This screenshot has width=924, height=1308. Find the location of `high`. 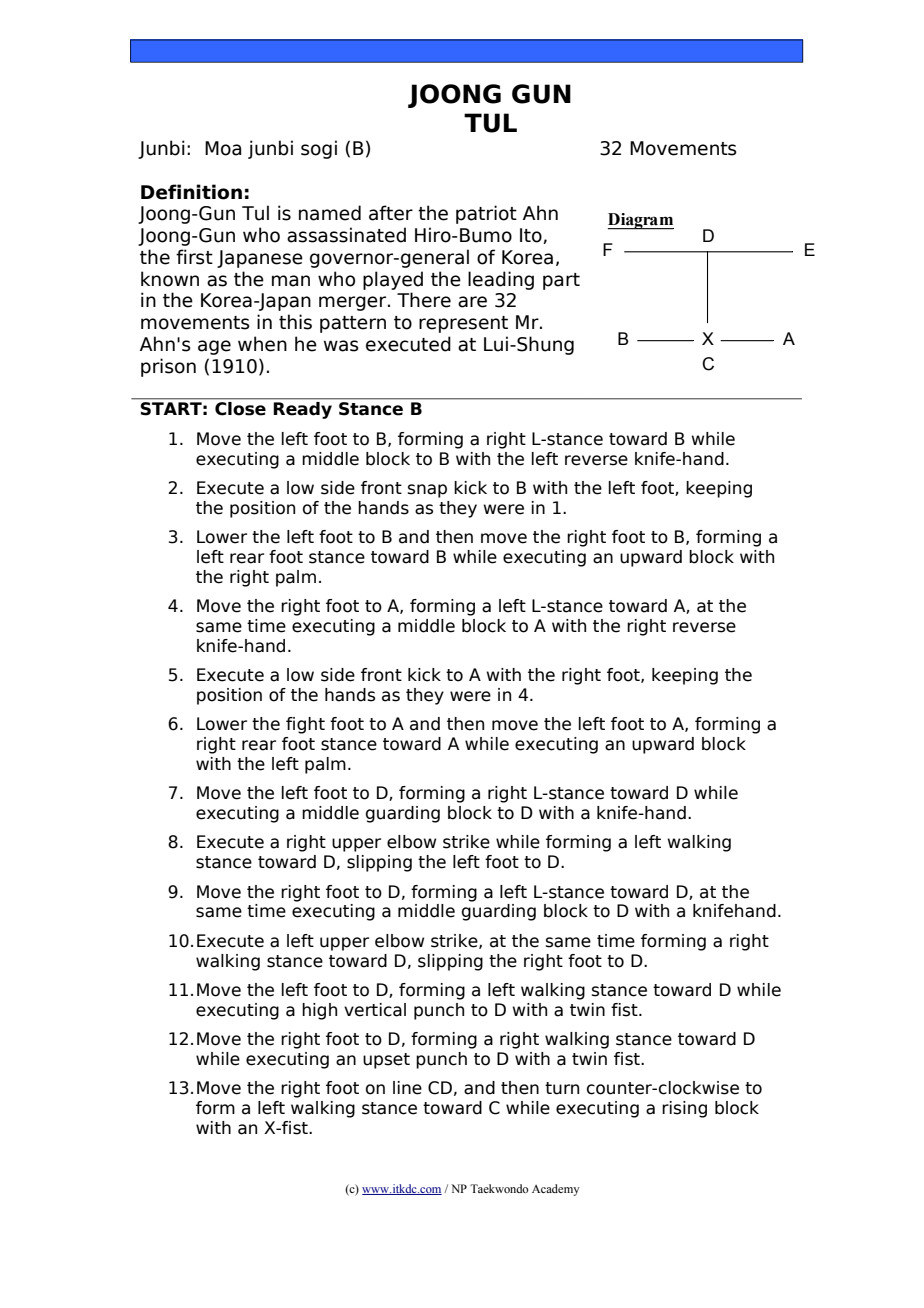

high is located at coordinates (319, 1011).
